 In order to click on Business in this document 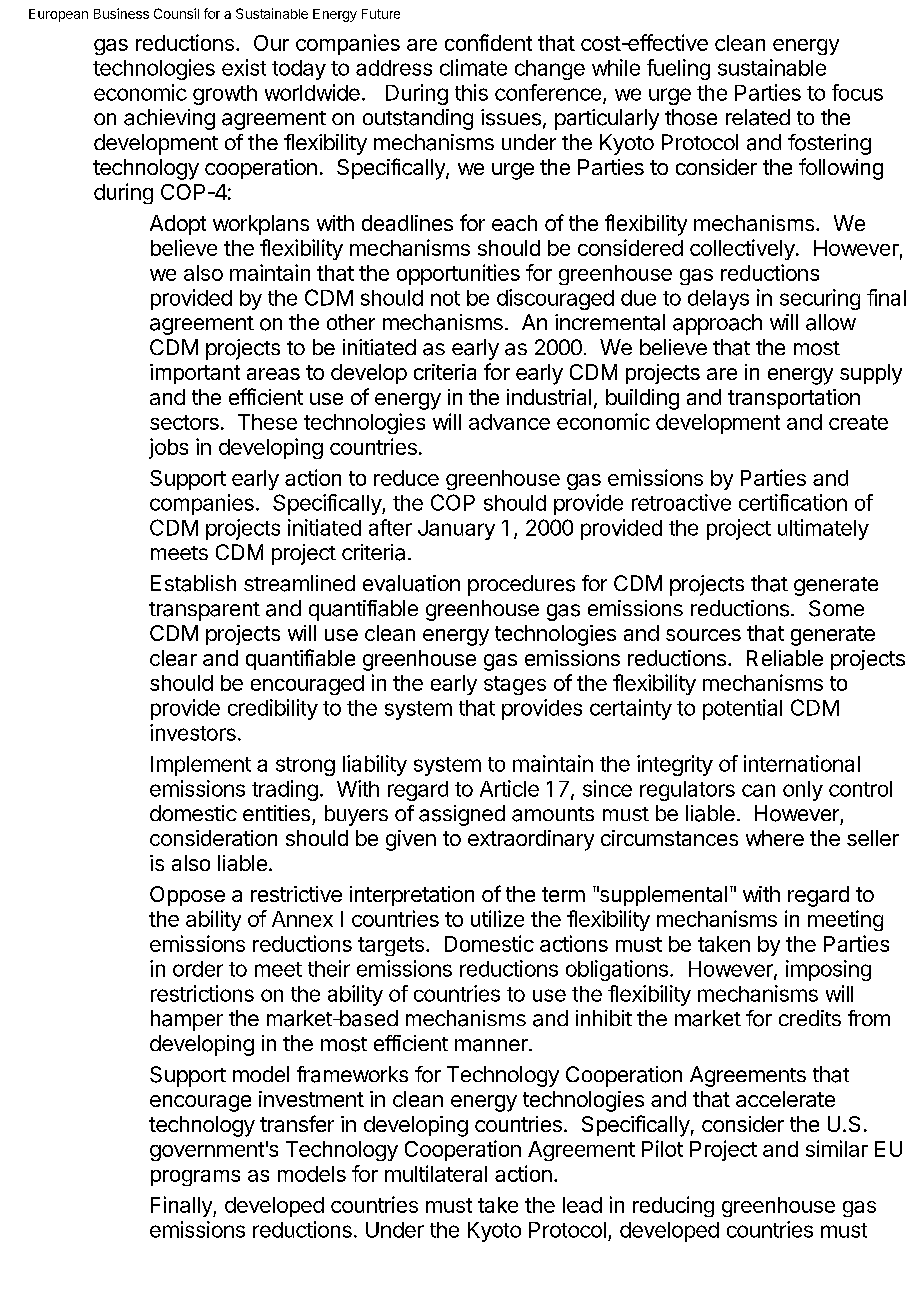, I will do `click(121, 13)`.
